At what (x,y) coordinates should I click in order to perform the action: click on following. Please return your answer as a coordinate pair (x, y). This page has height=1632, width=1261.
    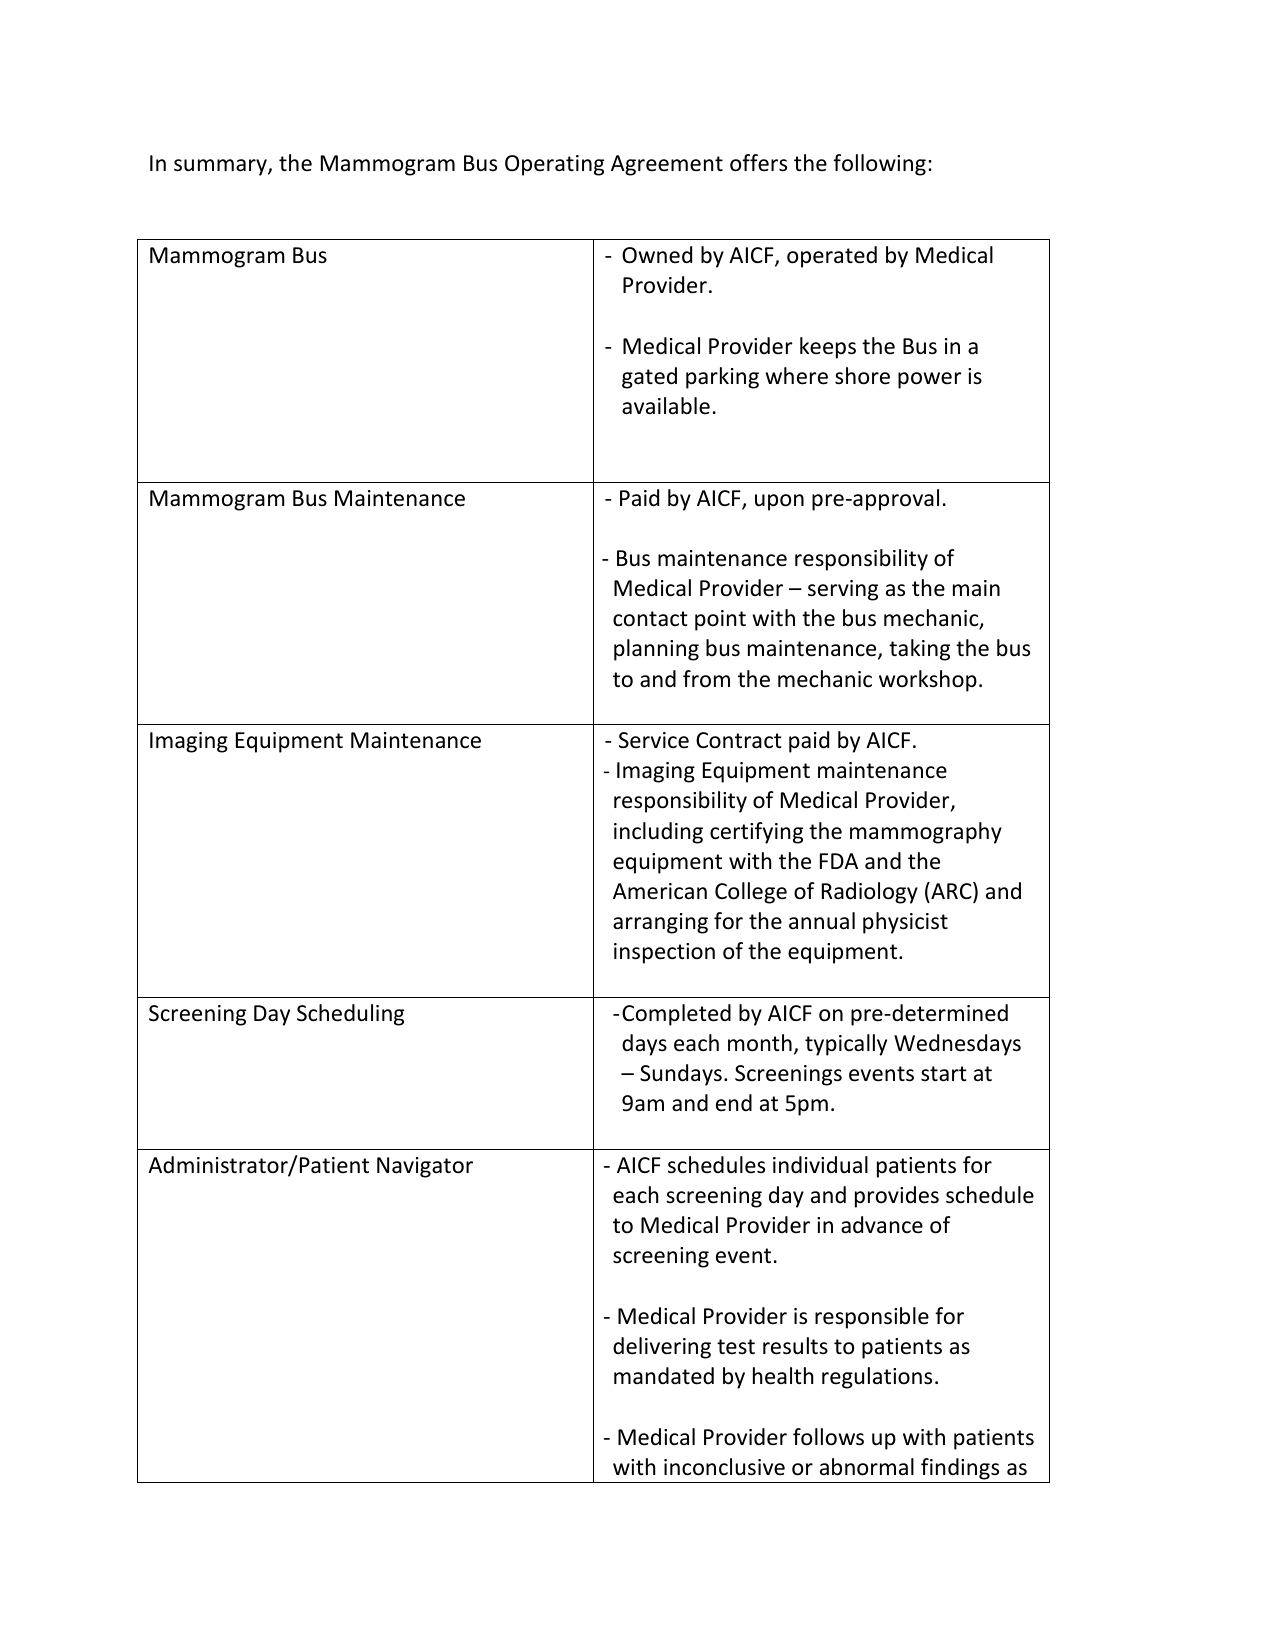
    Looking at the image, I should click on (879, 165).
